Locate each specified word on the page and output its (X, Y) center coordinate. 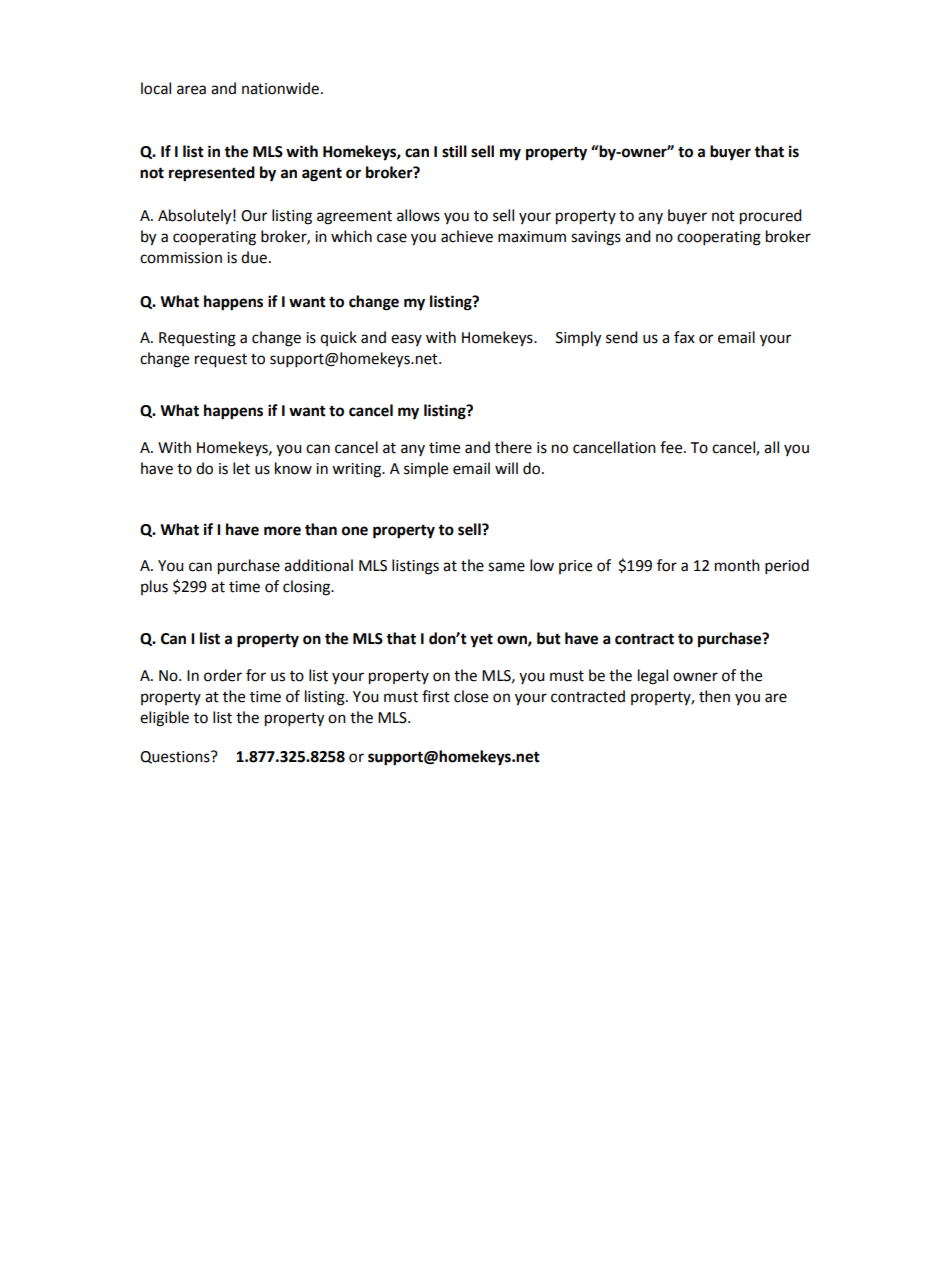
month (737, 565)
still (454, 151)
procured (771, 217)
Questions (176, 757)
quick (338, 338)
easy (406, 340)
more (282, 531)
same (506, 567)
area (191, 90)
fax (684, 337)
